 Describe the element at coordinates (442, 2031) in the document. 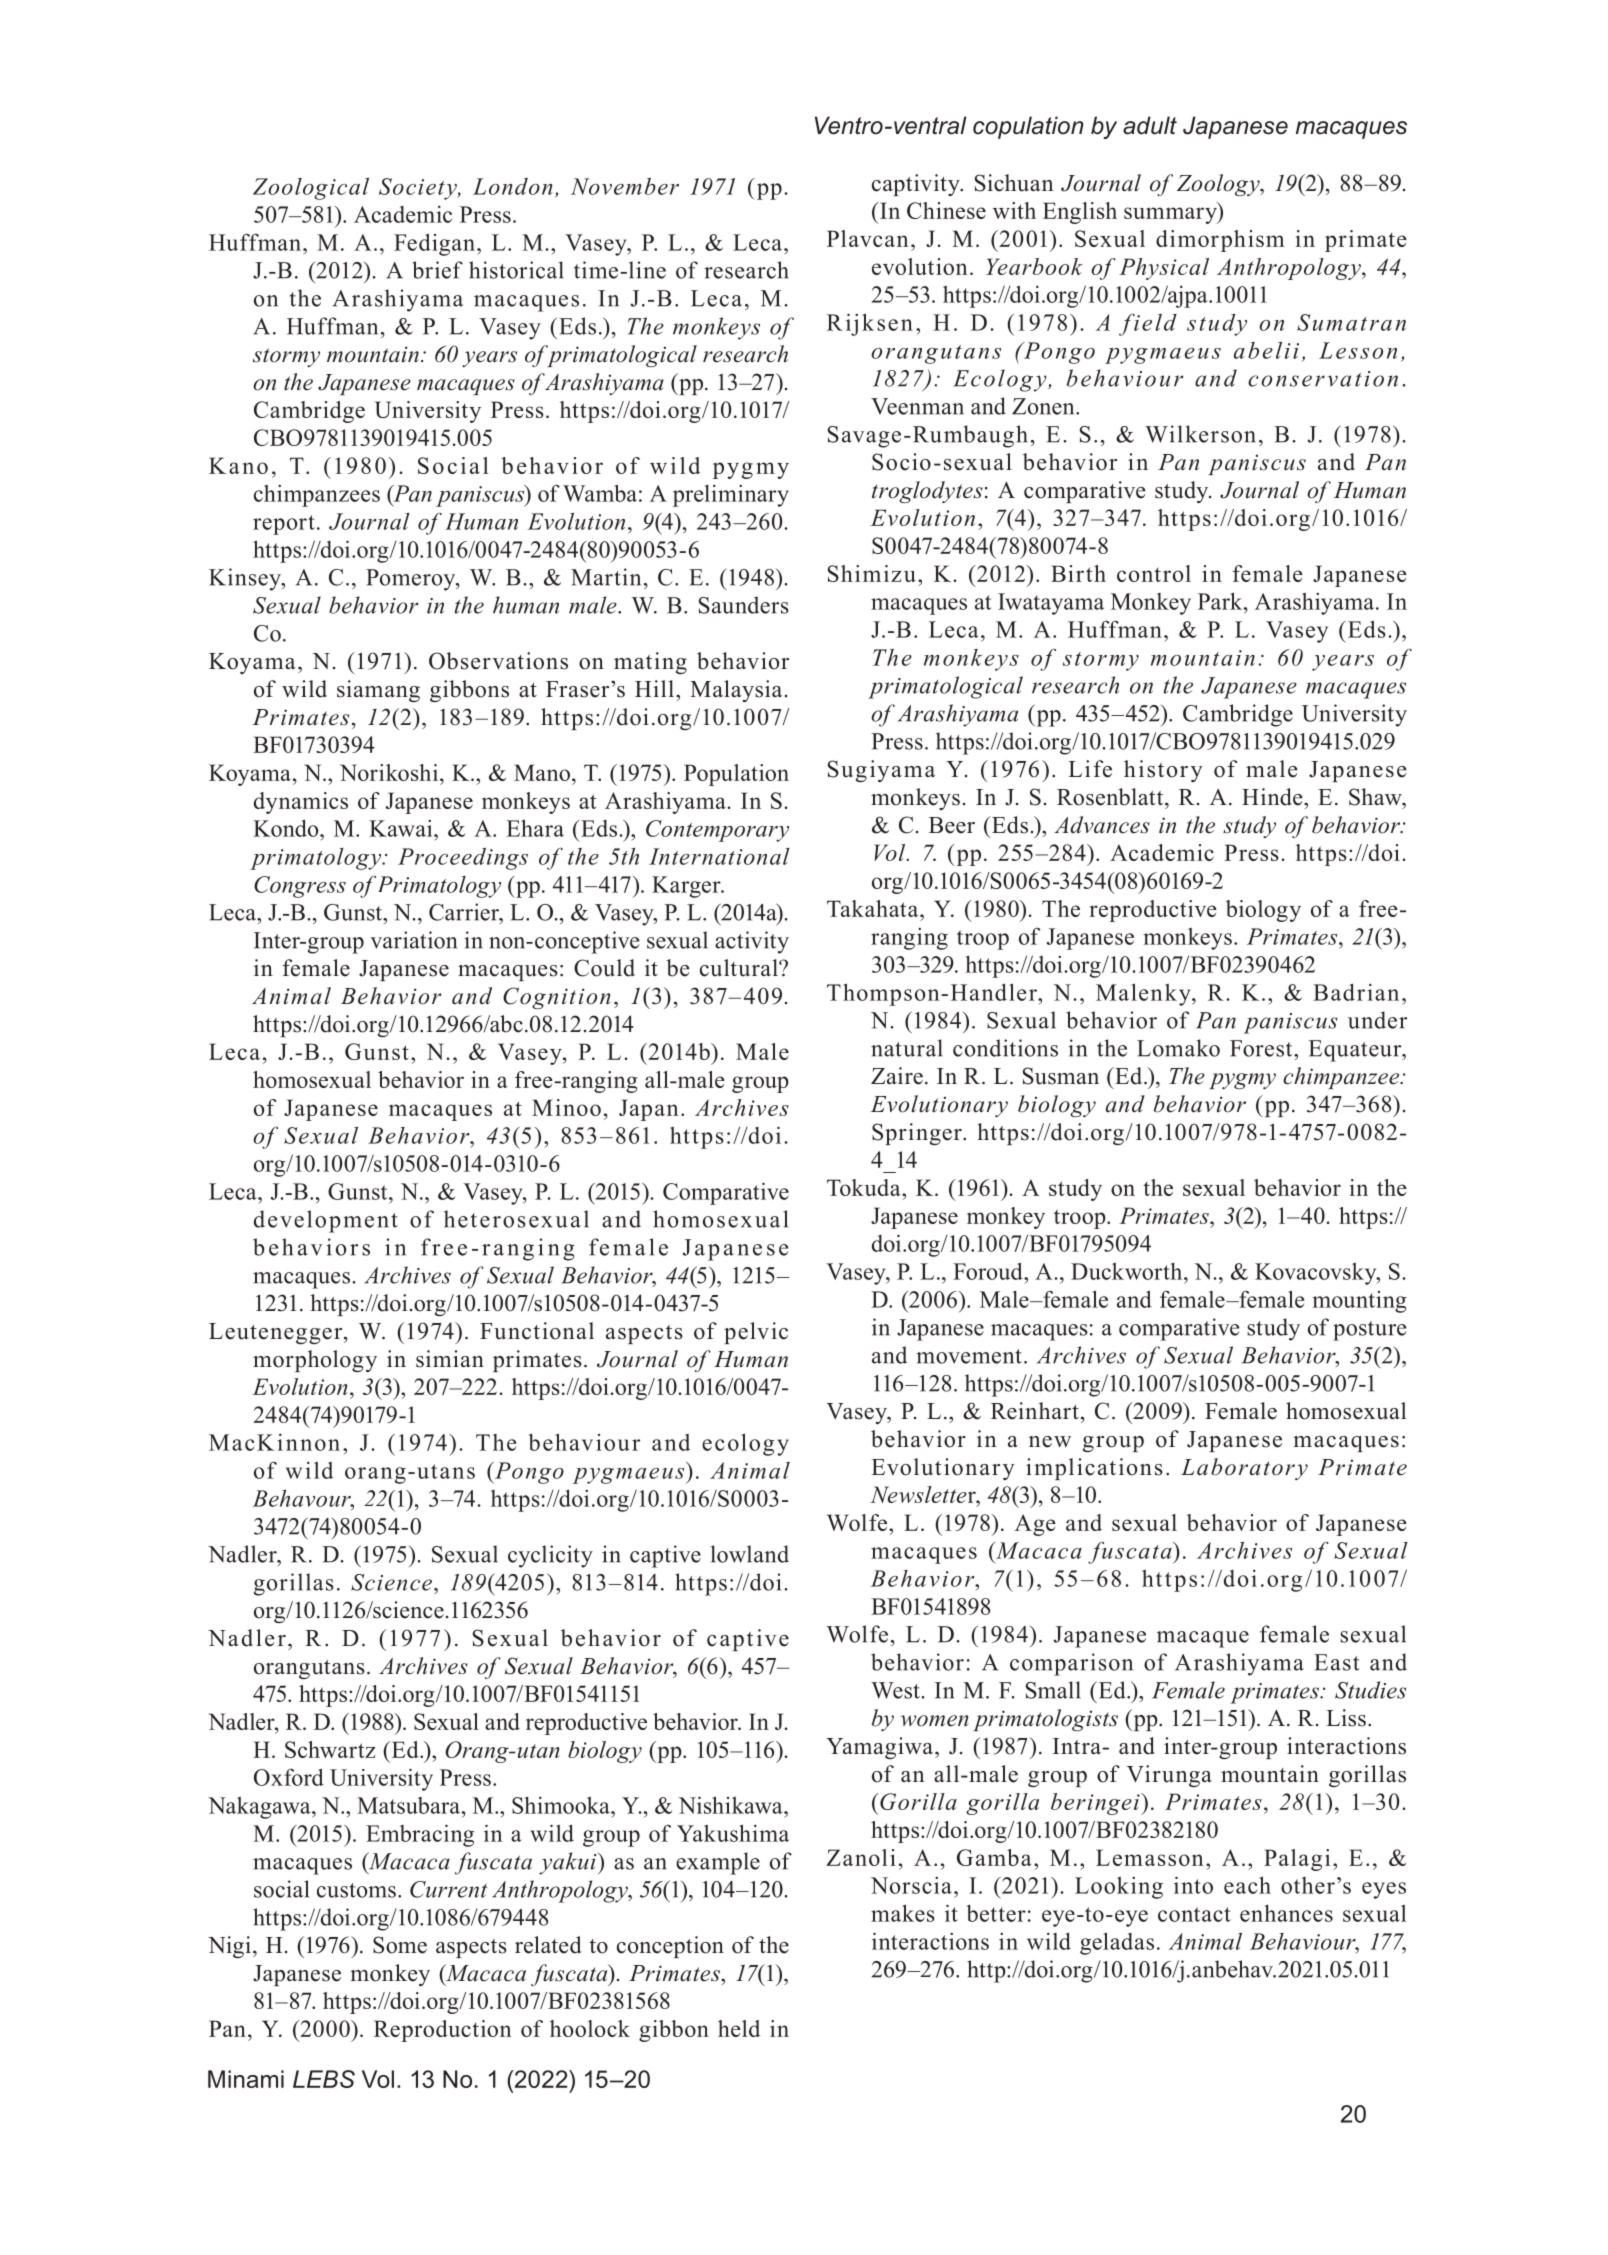

I see `Reproduction` at that location.
